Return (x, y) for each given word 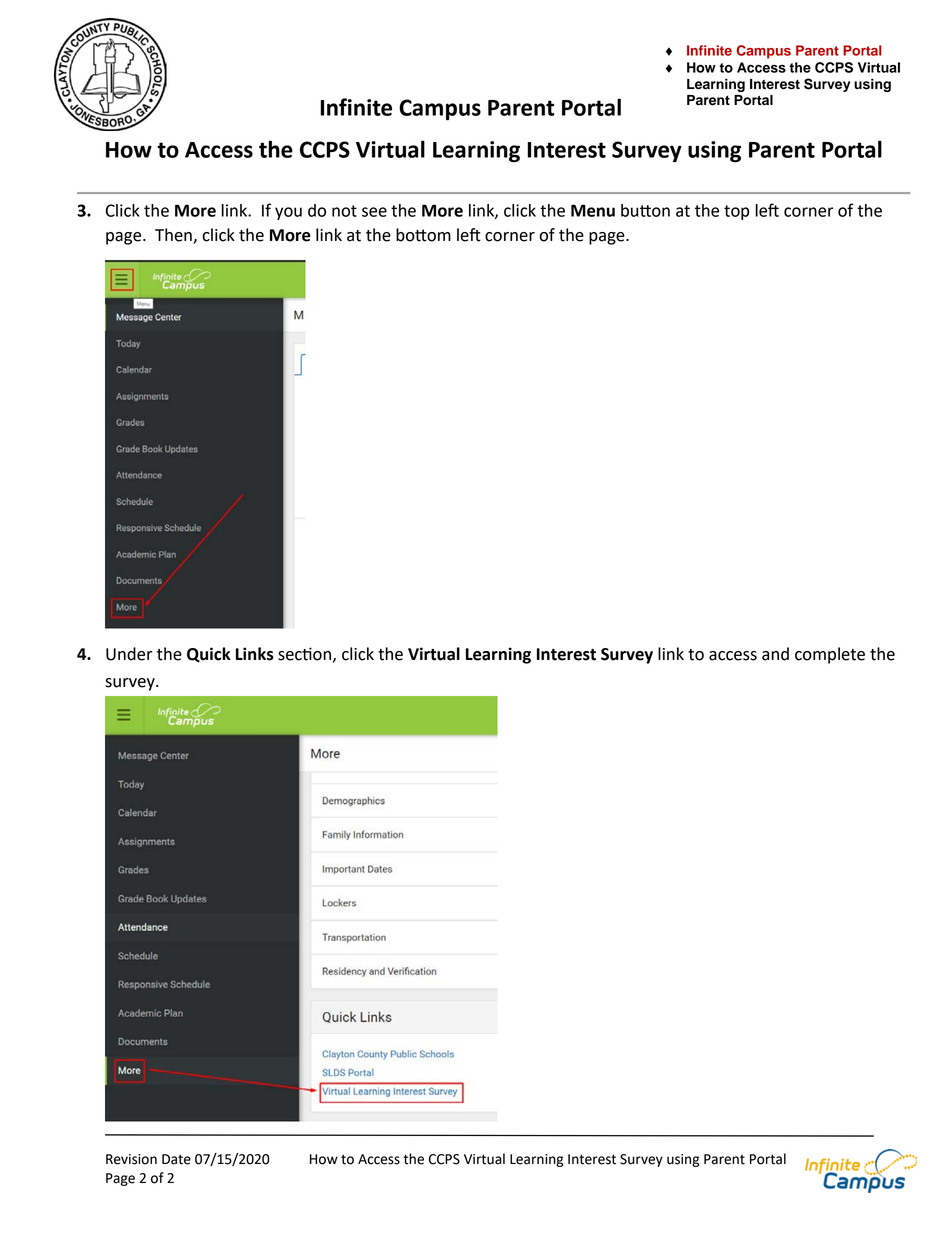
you (288, 213)
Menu (593, 210)
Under (129, 654)
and (775, 654)
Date (176, 1159)
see (374, 212)
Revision (131, 1159)
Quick (209, 655)
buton (645, 210)
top (736, 212)
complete (830, 655)
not (344, 211)
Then (173, 235)
